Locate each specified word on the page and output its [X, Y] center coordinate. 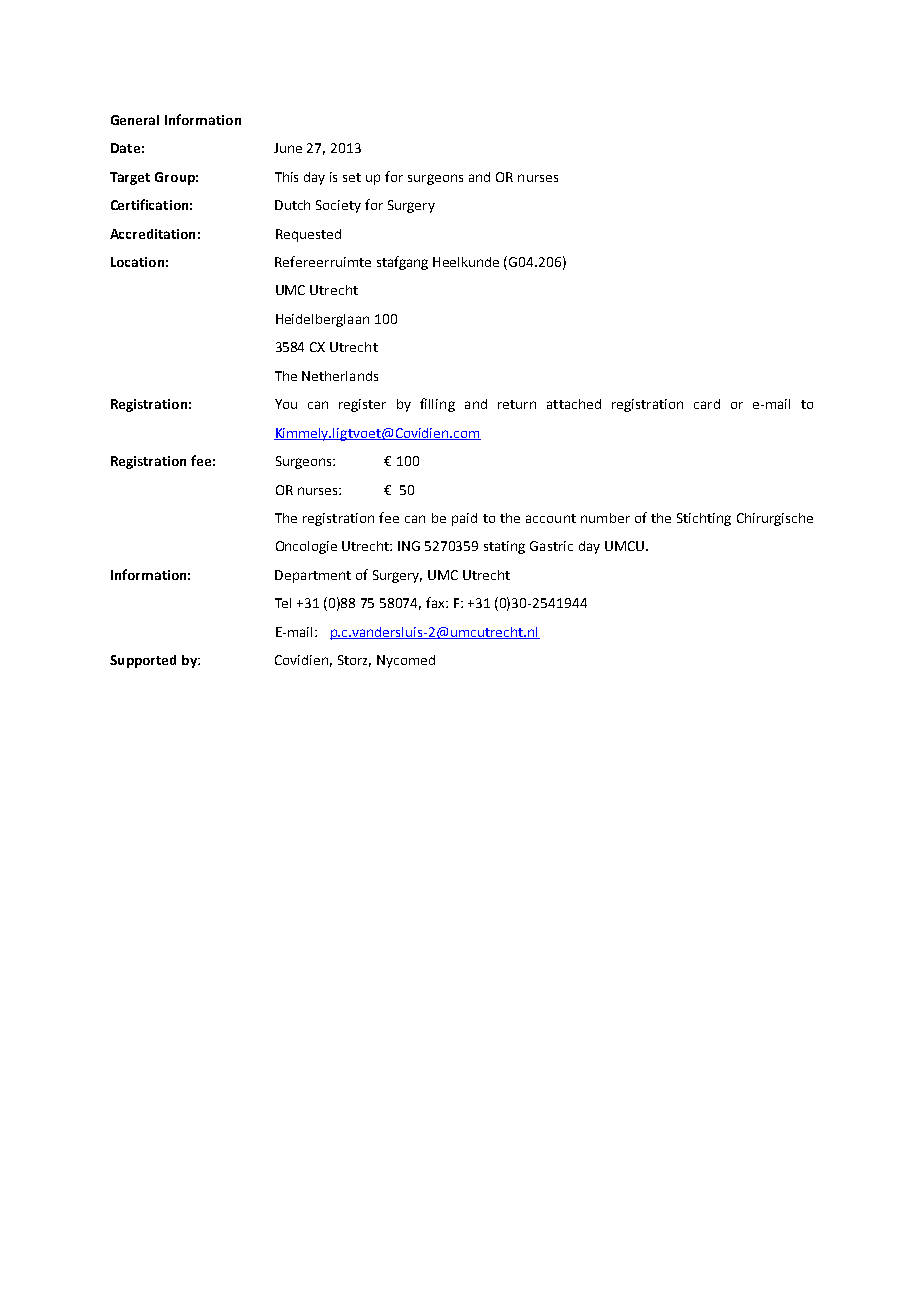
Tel [283, 603]
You [286, 404]
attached [574, 404]
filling [437, 405]
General [135, 120]
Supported [143, 661]
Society [338, 206]
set [352, 177]
